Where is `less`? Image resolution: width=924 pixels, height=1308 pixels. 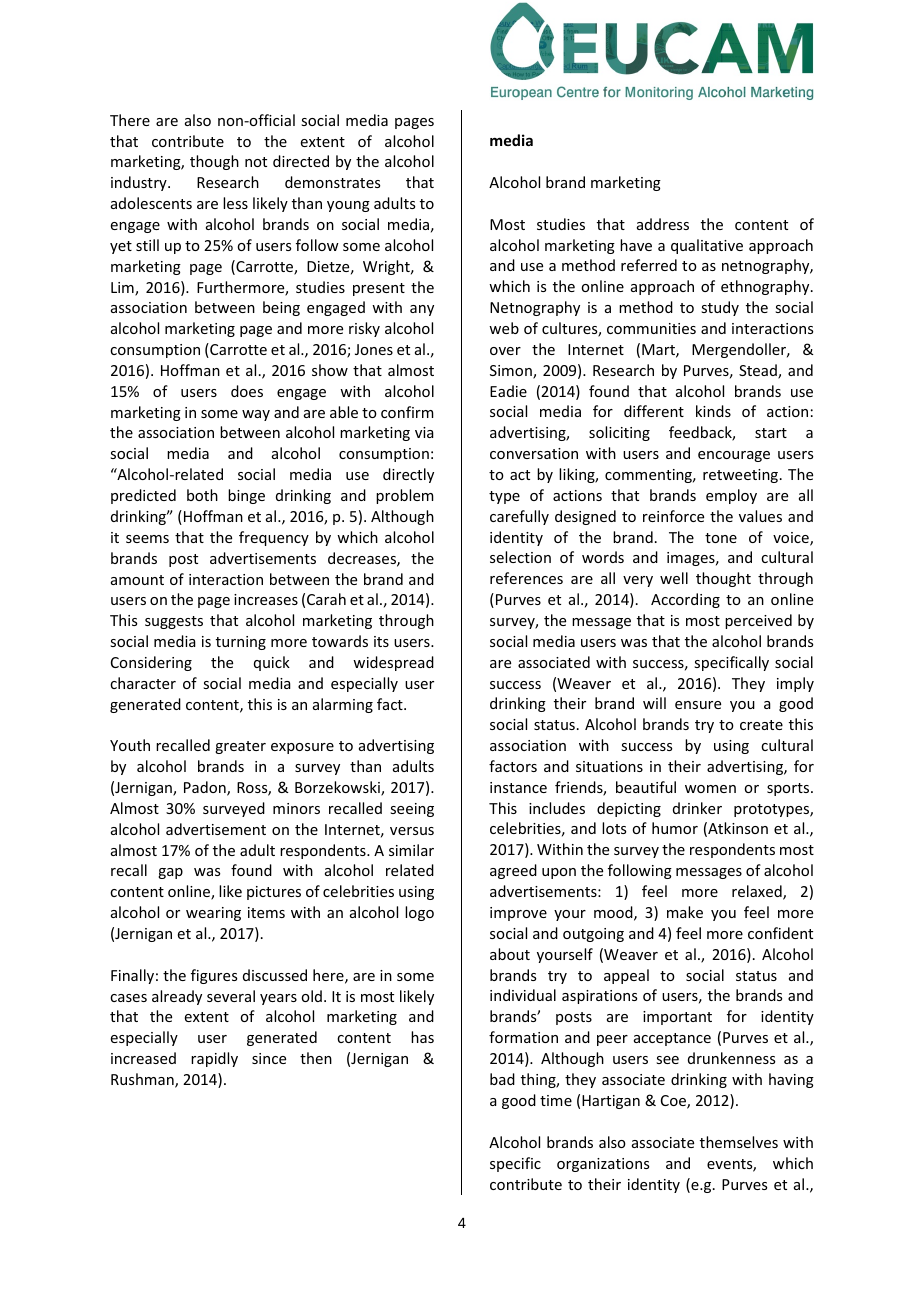
less is located at coordinates (235, 203).
